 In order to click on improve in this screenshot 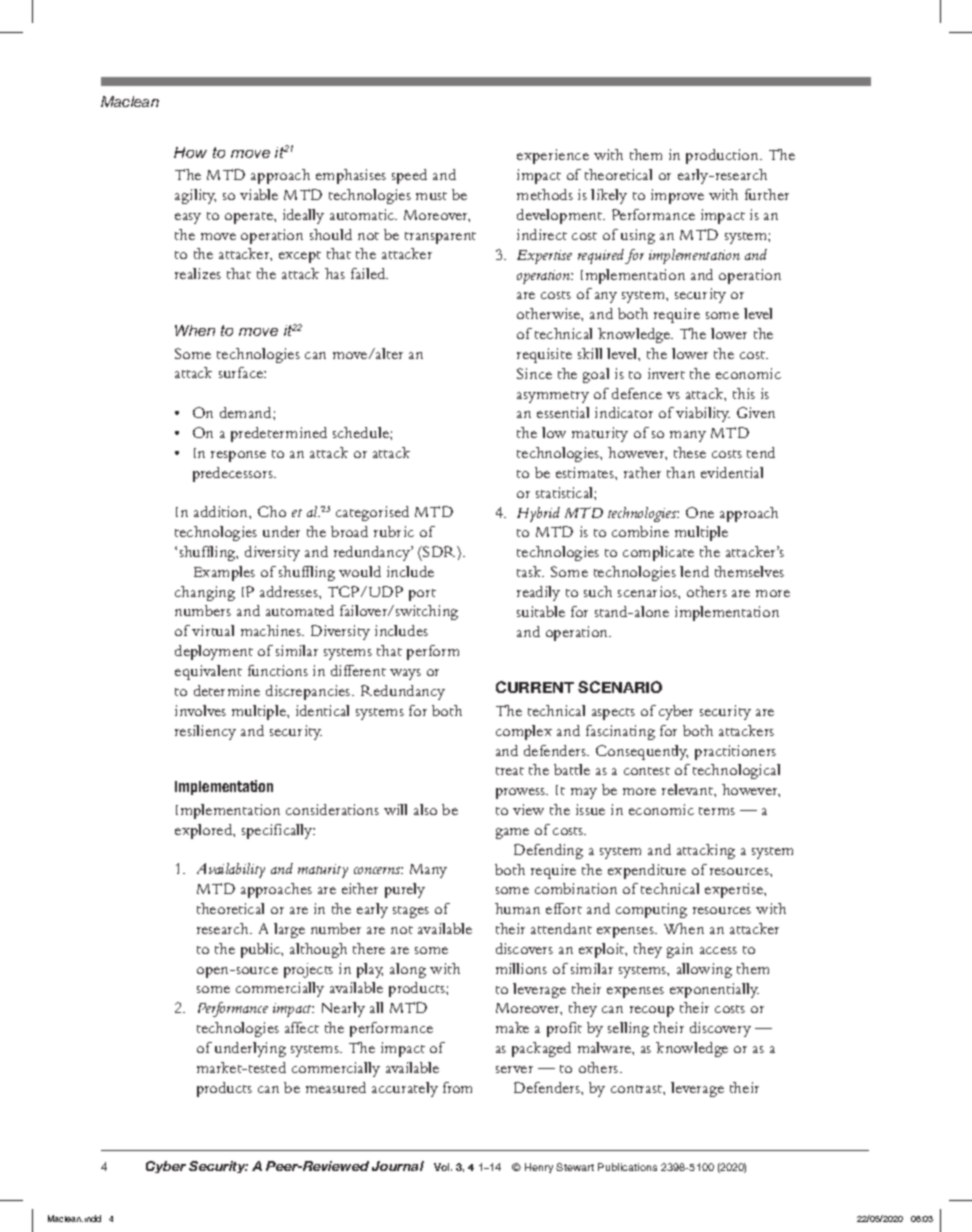, I will do `click(677, 196)`.
